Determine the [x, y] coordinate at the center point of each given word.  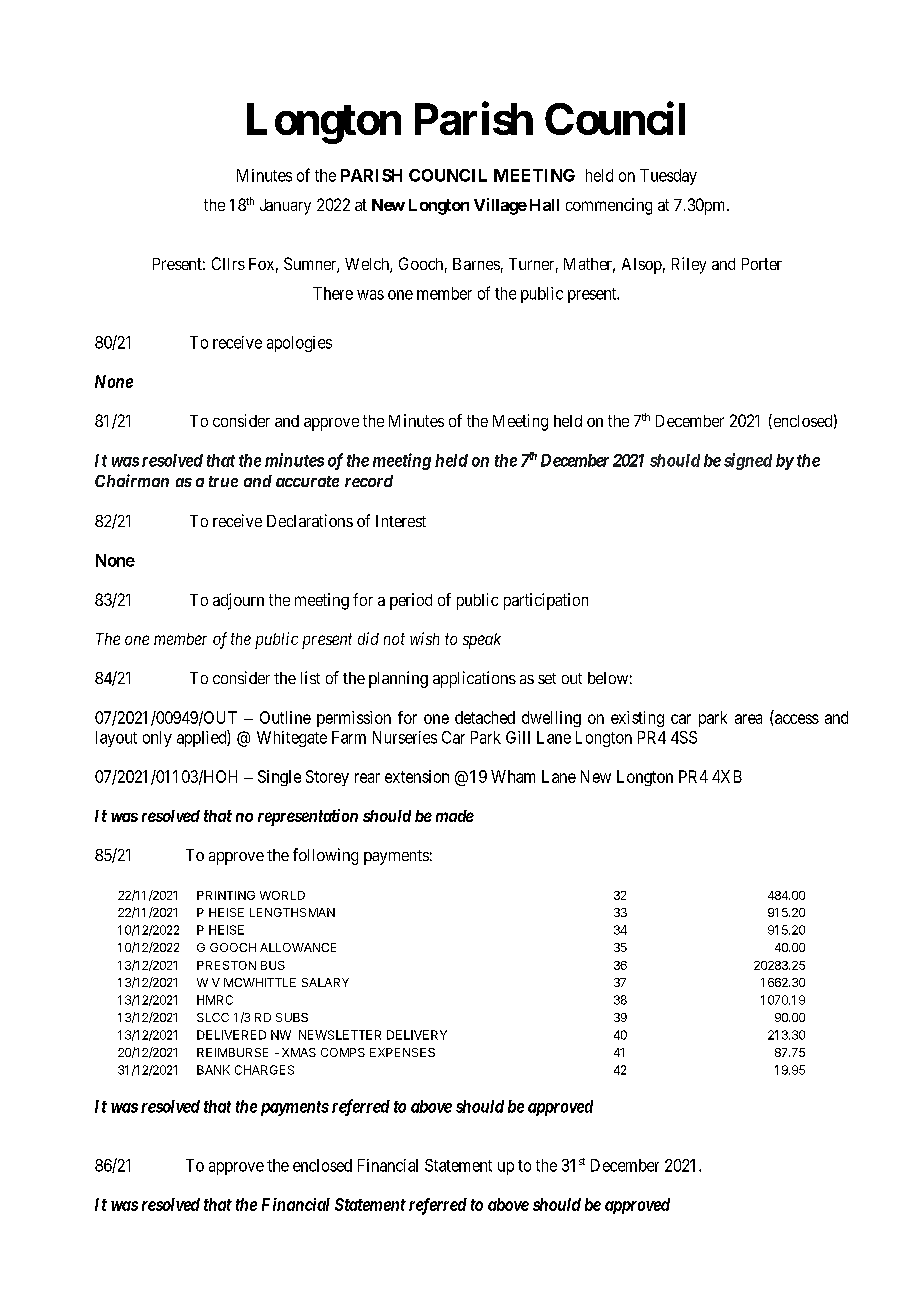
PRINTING [226, 895]
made [455, 816]
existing [637, 719]
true [223, 481]
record [369, 481]
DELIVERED [231, 1035]
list [310, 677]
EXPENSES [402, 1052]
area [748, 719]
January [285, 207]
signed [748, 461]
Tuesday [668, 177]
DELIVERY [417, 1035]
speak [482, 641]
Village [500, 206]
